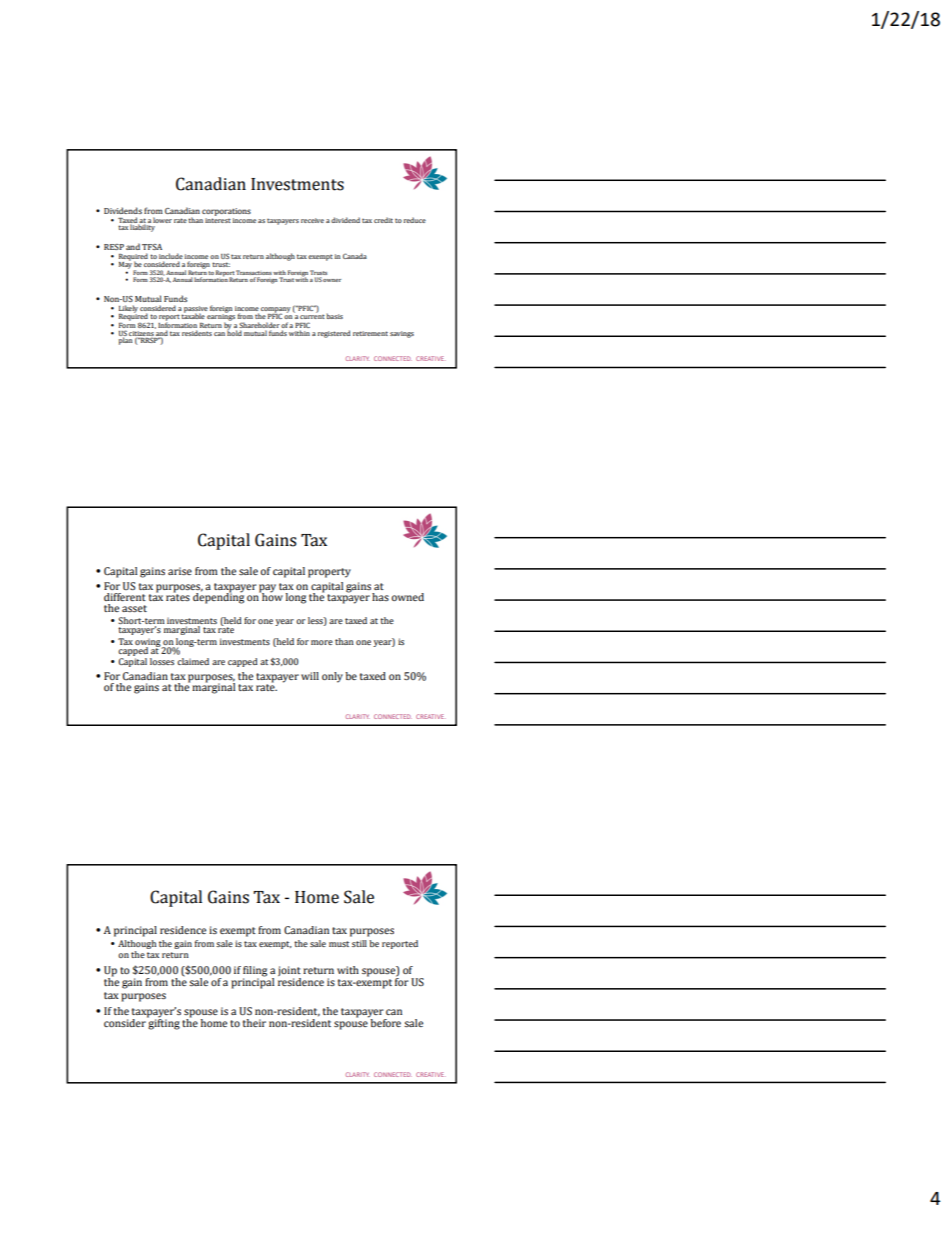 This image has height=1233, width=952. I want to click on before, so click(385, 1023).
